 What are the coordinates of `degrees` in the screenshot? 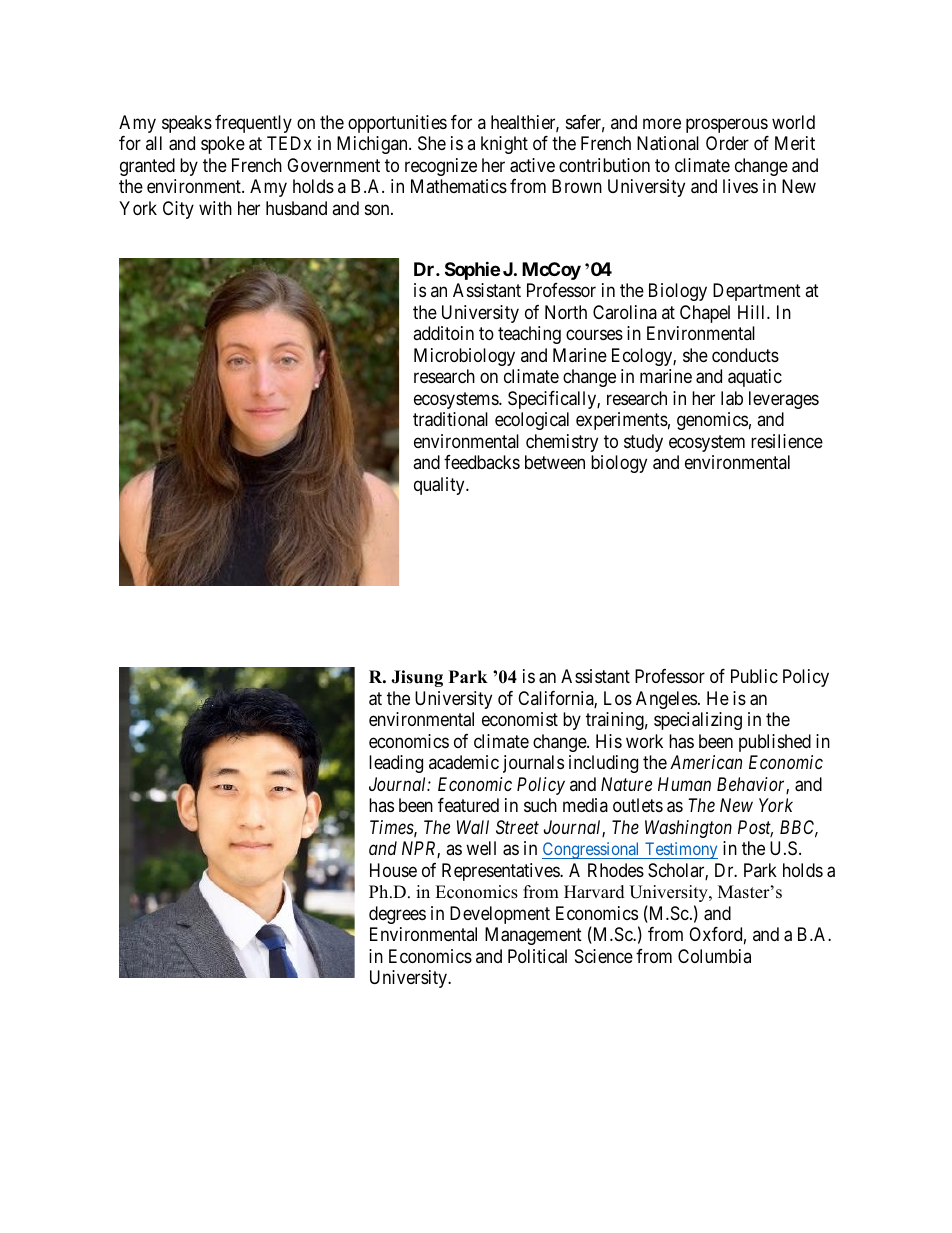 It's located at (397, 915).
